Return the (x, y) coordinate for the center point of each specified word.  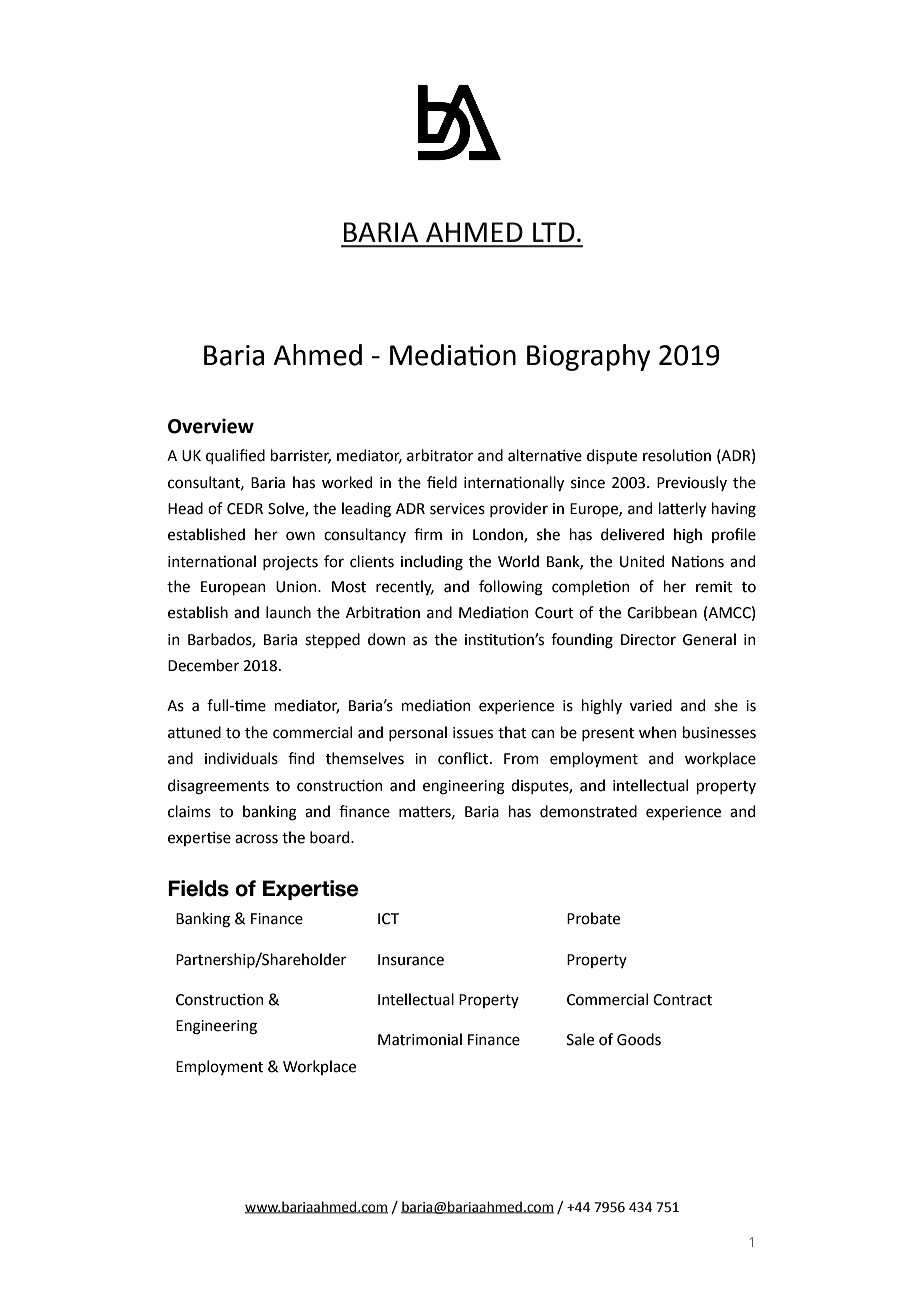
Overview (211, 426)
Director (648, 640)
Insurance (411, 960)
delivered (632, 534)
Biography (588, 357)
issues (473, 733)
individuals (241, 758)
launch (288, 612)
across (256, 839)
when (658, 732)
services (457, 509)
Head (185, 508)
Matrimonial (420, 1039)
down (387, 639)
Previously (692, 483)
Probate (593, 918)
